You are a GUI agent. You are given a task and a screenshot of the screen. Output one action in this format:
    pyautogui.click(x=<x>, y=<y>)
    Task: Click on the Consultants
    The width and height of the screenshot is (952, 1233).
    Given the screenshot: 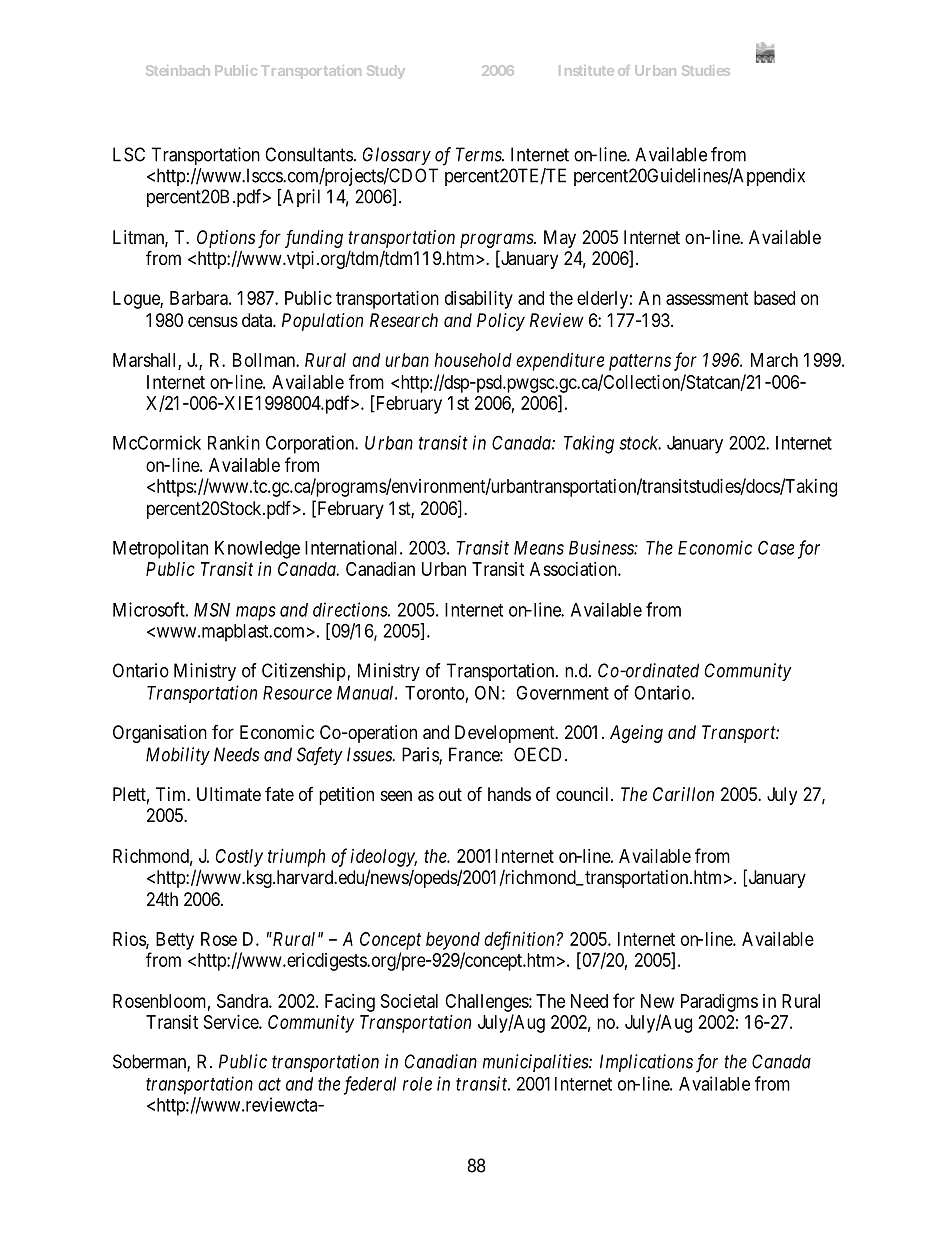 What is the action you would take?
    pyautogui.click(x=309, y=154)
